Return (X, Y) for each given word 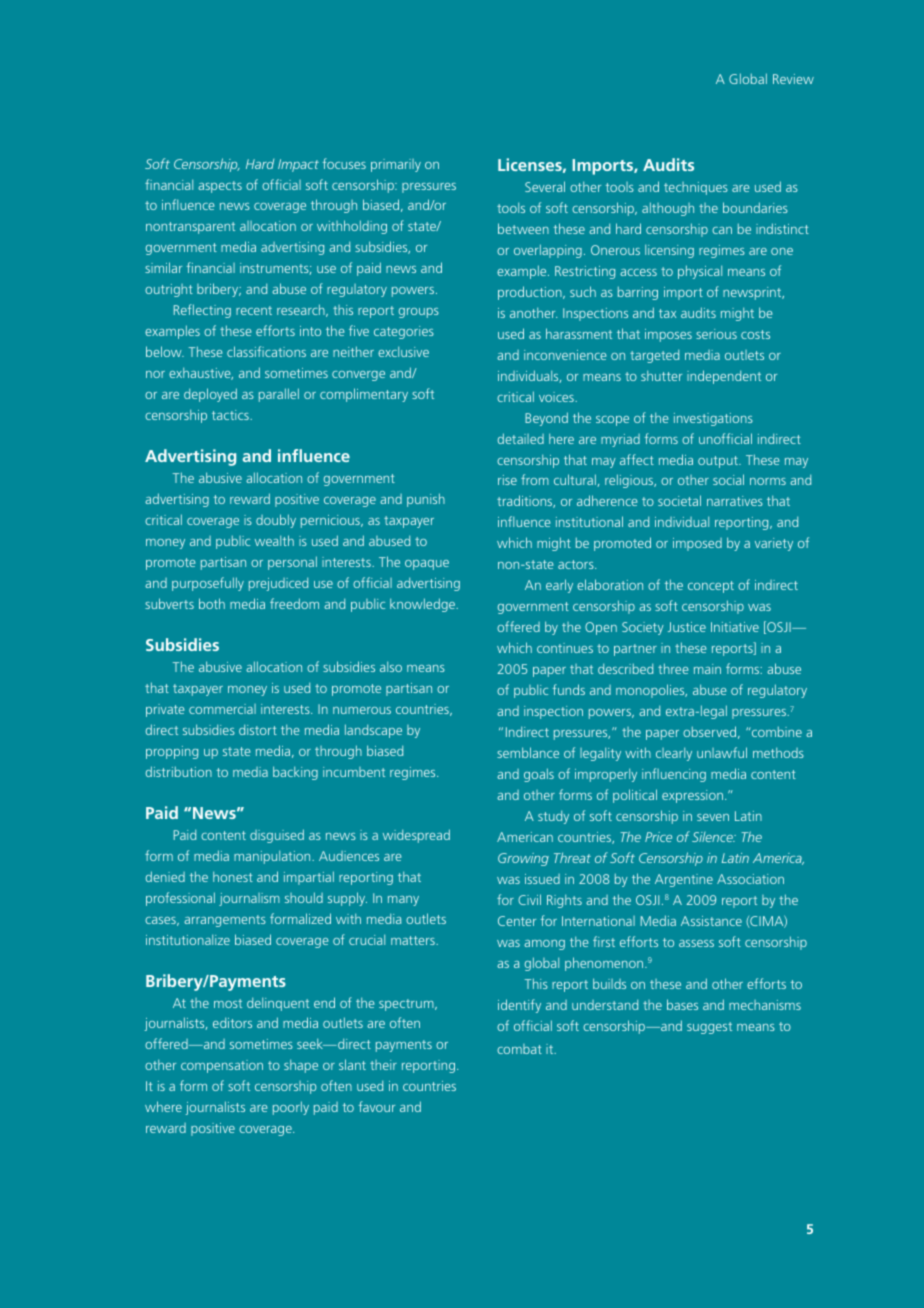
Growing (523, 859)
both (212, 603)
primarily (396, 165)
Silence (713, 837)
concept (711, 587)
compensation (222, 1066)
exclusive (403, 351)
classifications (266, 351)
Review (793, 79)
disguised (277, 836)
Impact (298, 165)
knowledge (424, 605)
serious (716, 334)
